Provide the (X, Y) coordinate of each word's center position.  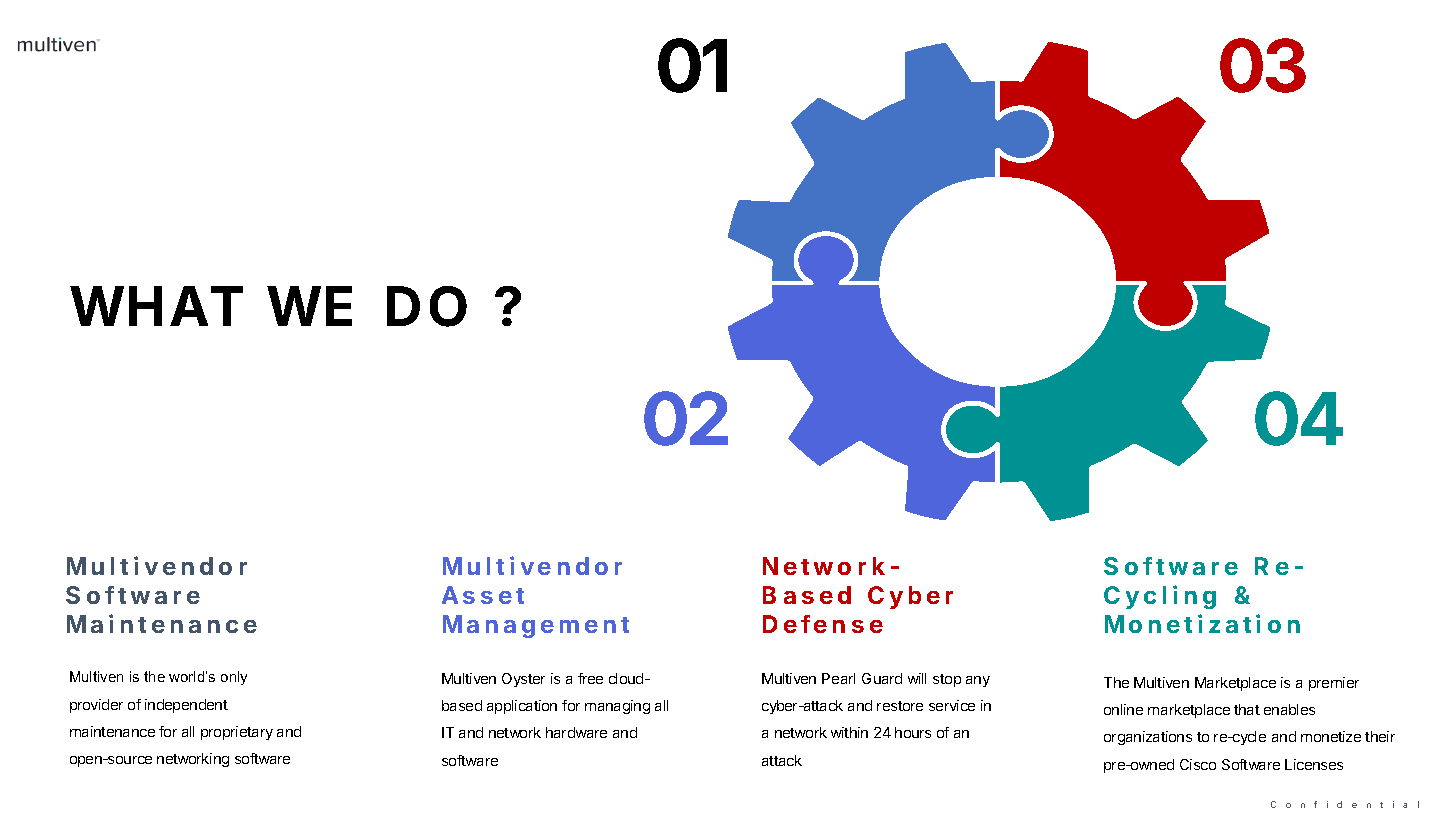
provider (96, 706)
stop (947, 680)
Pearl (838, 678)
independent (186, 706)
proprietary (237, 733)
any (978, 681)
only (234, 678)
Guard (882, 678)
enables (1289, 709)
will (917, 678)
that (1247, 709)
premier (1334, 684)
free (590, 678)
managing (617, 707)
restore (900, 706)
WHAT (156, 306)
